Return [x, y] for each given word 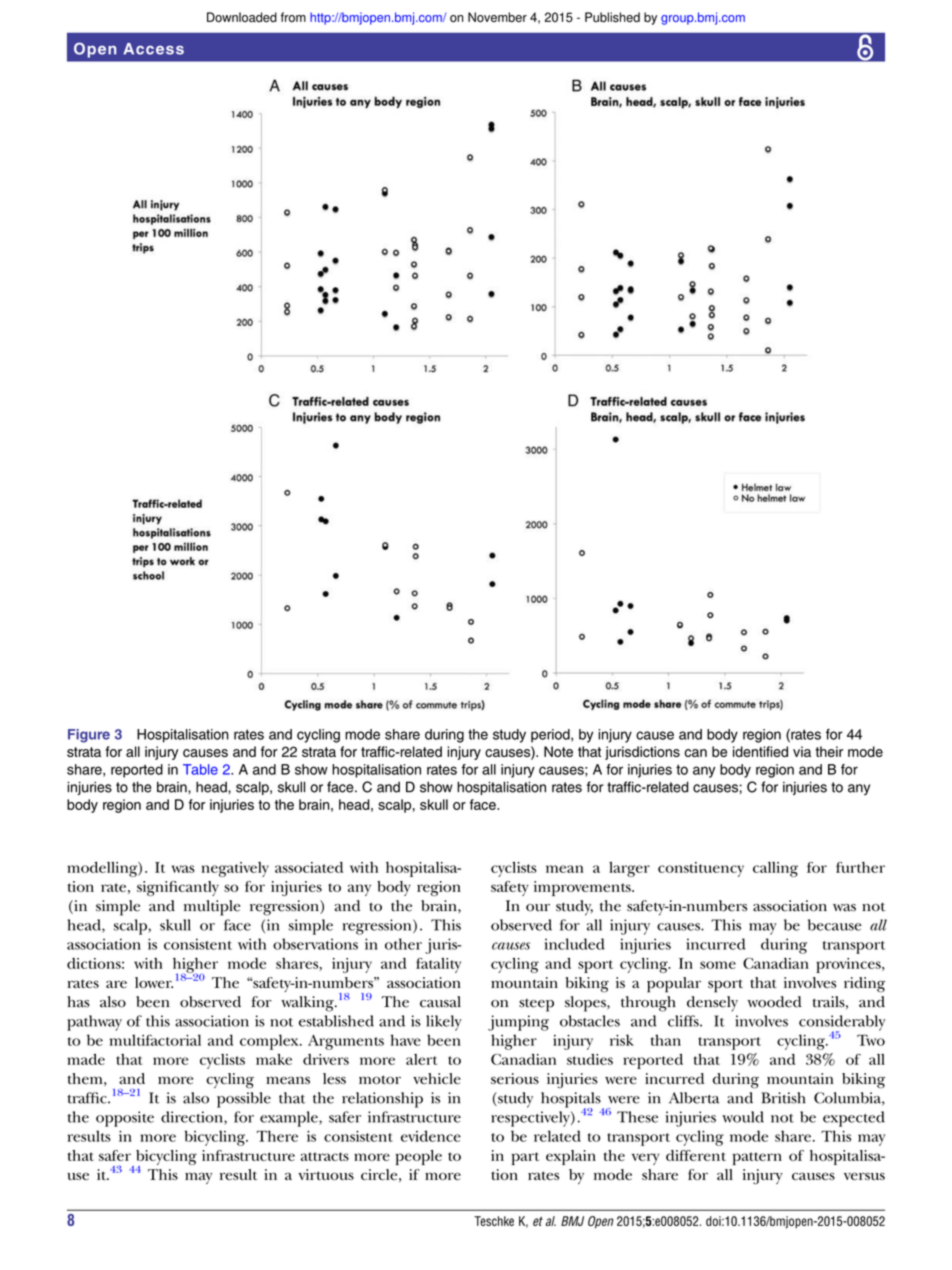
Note [558, 751]
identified [760, 751]
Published [612, 17]
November [497, 17]
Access [153, 49]
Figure [89, 736]
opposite [125, 1119]
